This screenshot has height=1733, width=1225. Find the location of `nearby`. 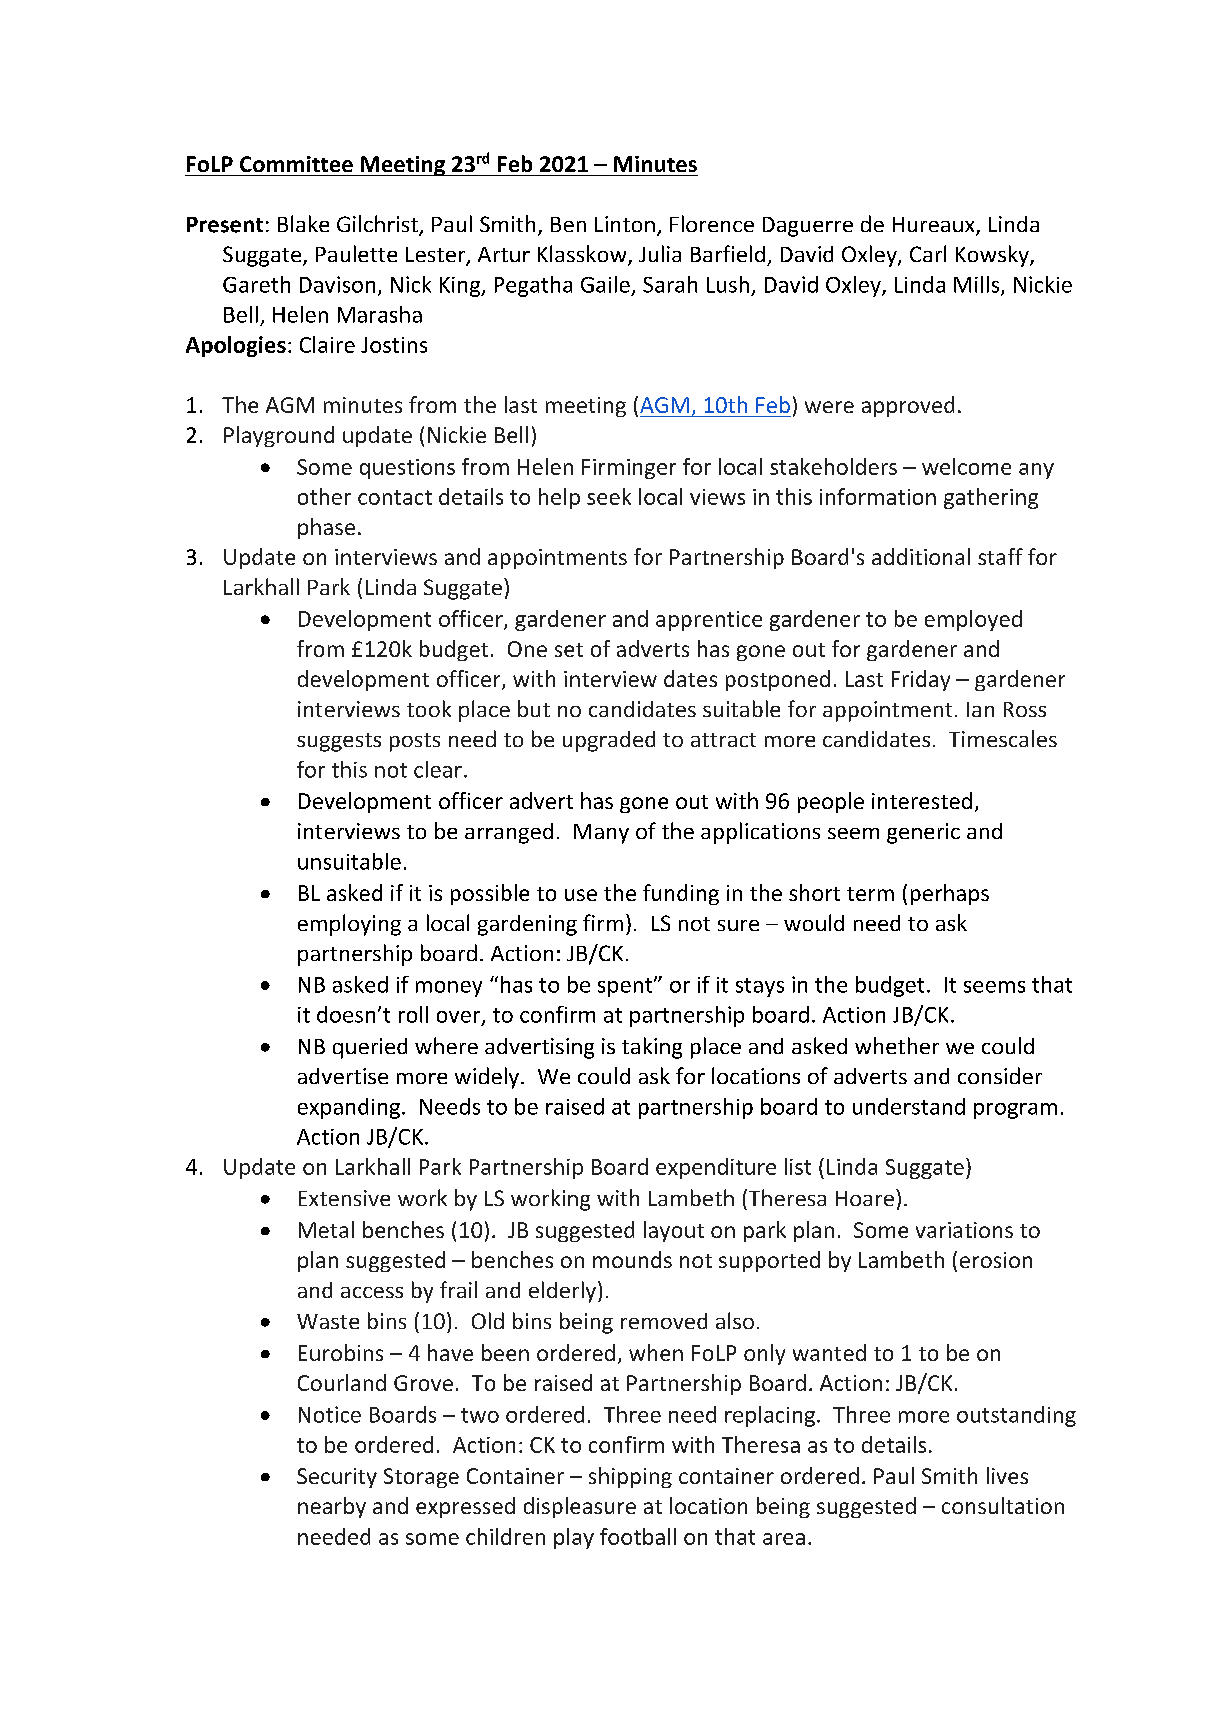

nearby is located at coordinates (332, 1507).
